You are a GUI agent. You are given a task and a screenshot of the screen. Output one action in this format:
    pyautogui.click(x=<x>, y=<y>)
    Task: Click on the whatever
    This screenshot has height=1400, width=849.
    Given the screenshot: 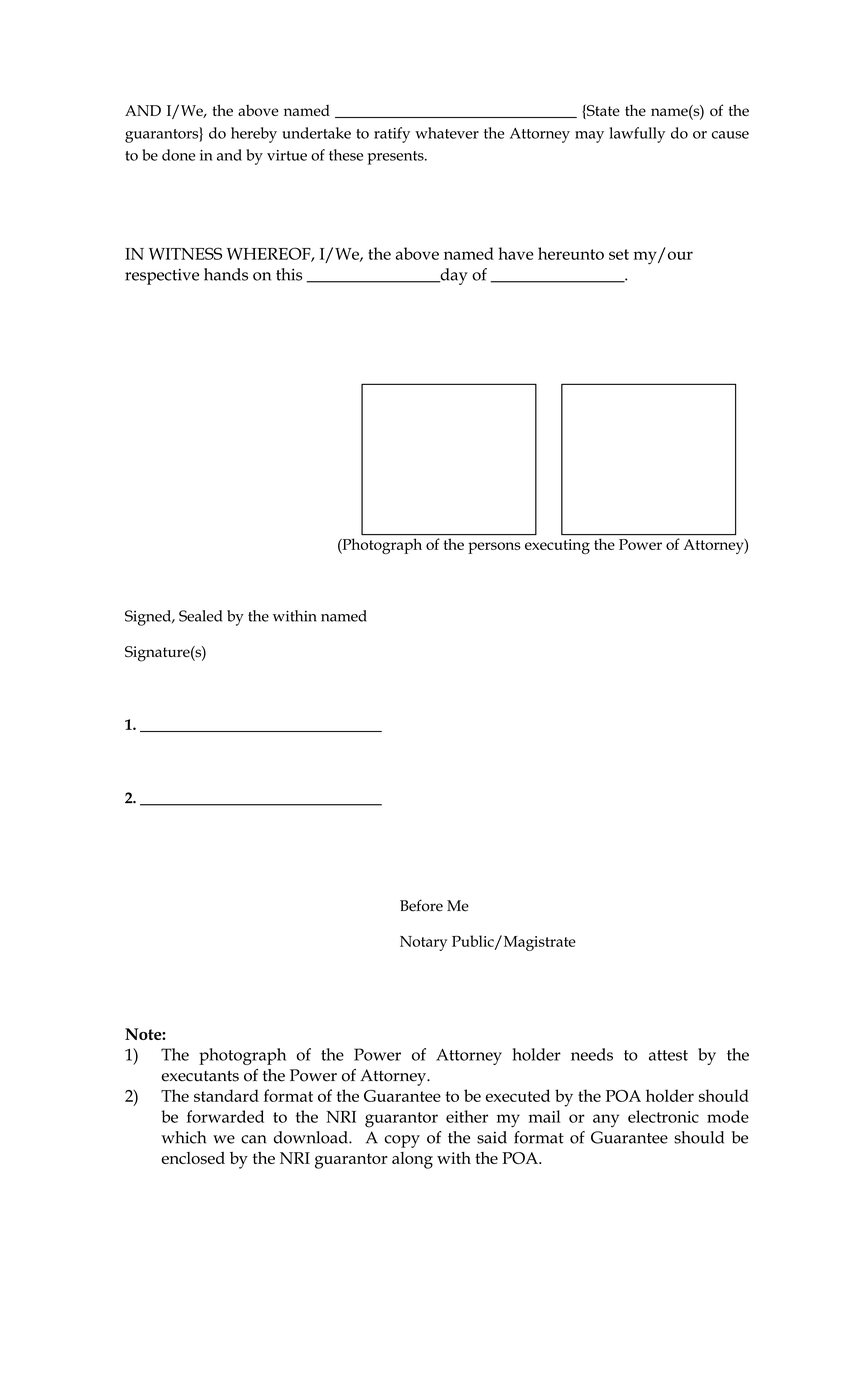 What is the action you would take?
    pyautogui.click(x=447, y=133)
